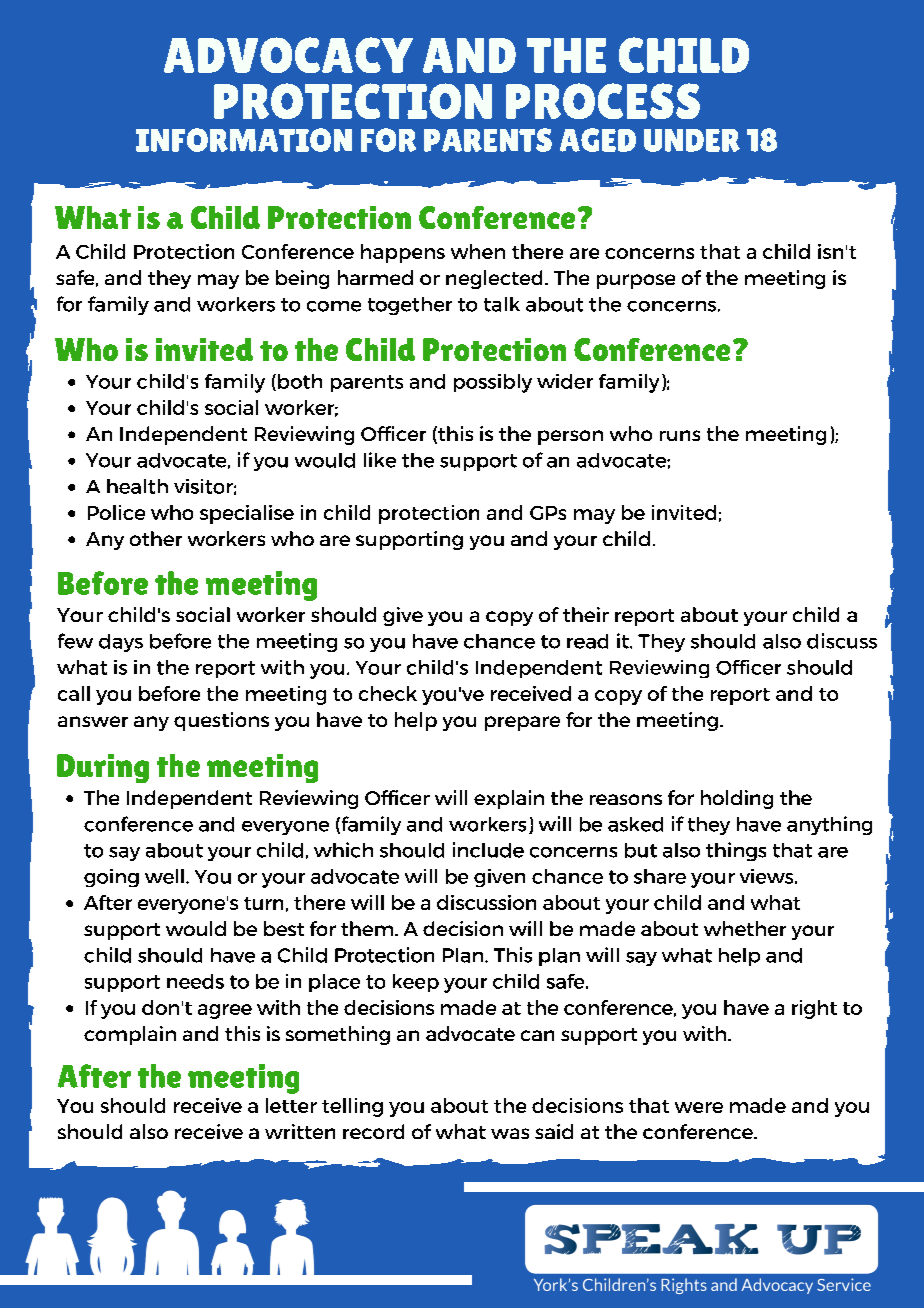 This document has width=924, height=1308. Describe the element at coordinates (603, 101) in the document. I see `PROCESS` at that location.
